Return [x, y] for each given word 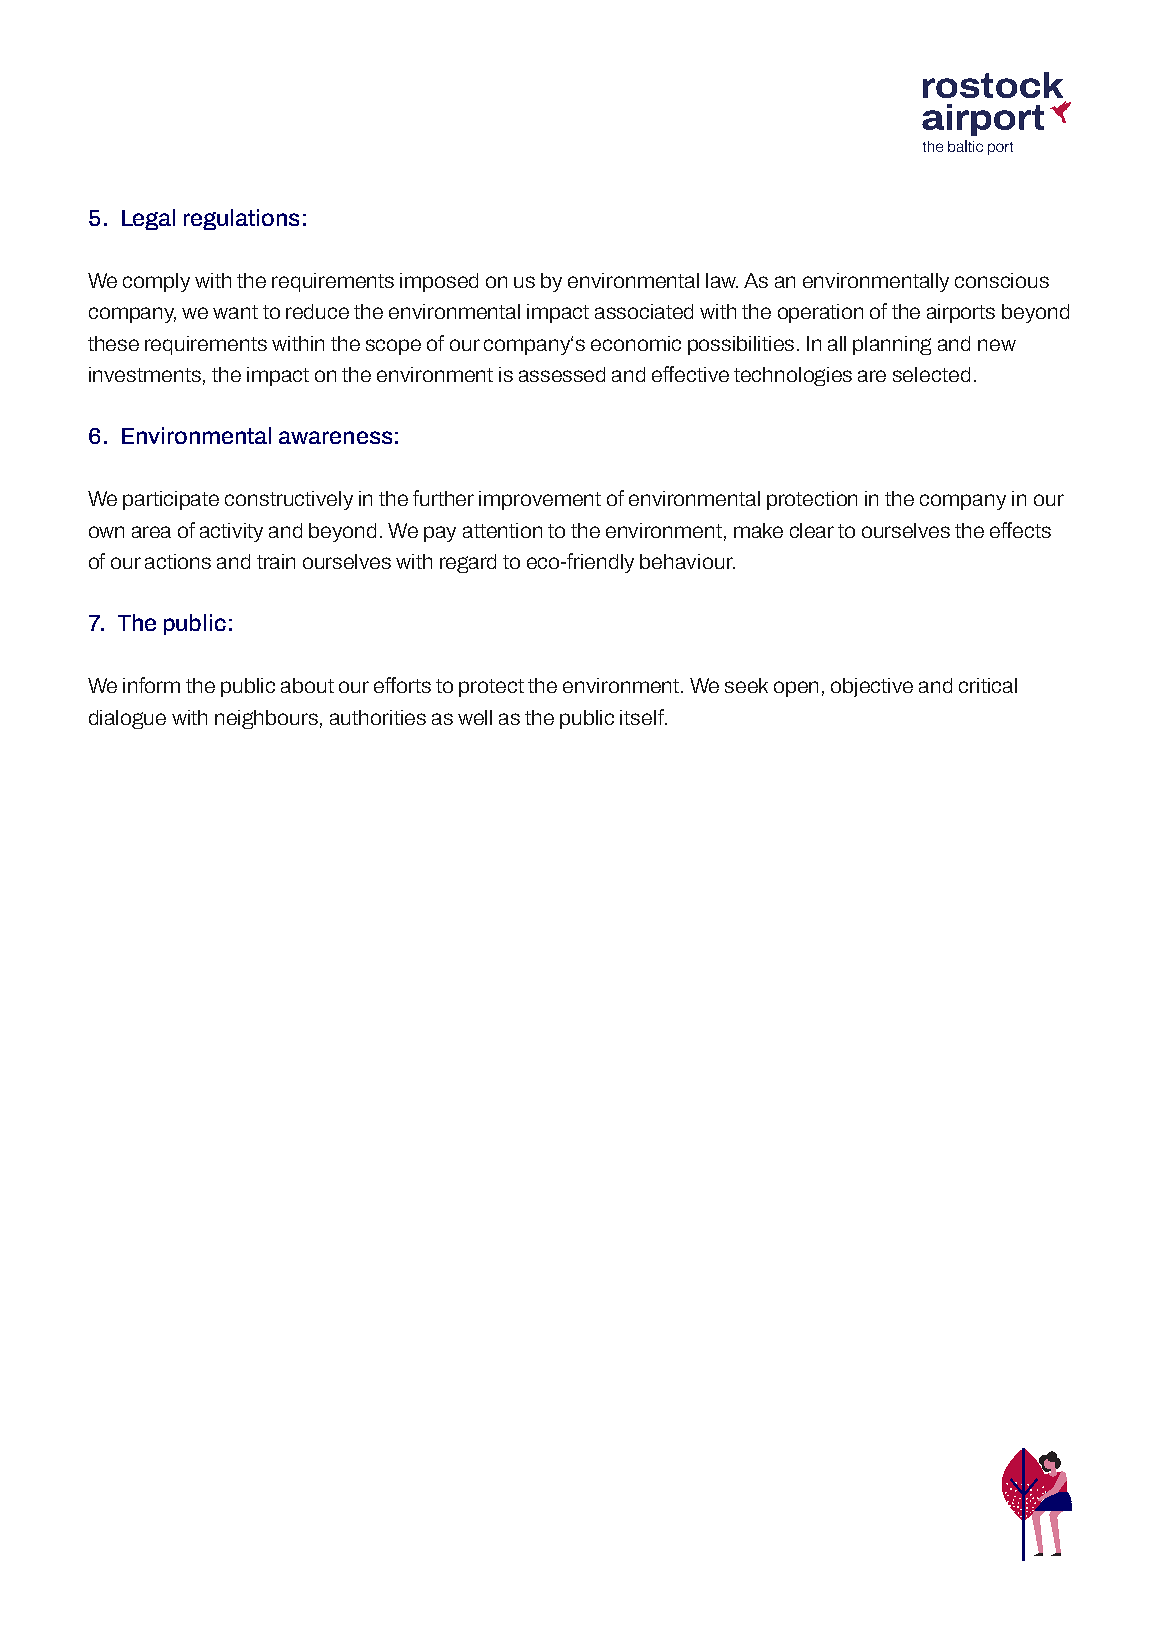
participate [171, 500]
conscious [1002, 280]
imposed [439, 282]
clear [812, 530]
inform [151, 685]
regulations [241, 219]
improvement [540, 500]
